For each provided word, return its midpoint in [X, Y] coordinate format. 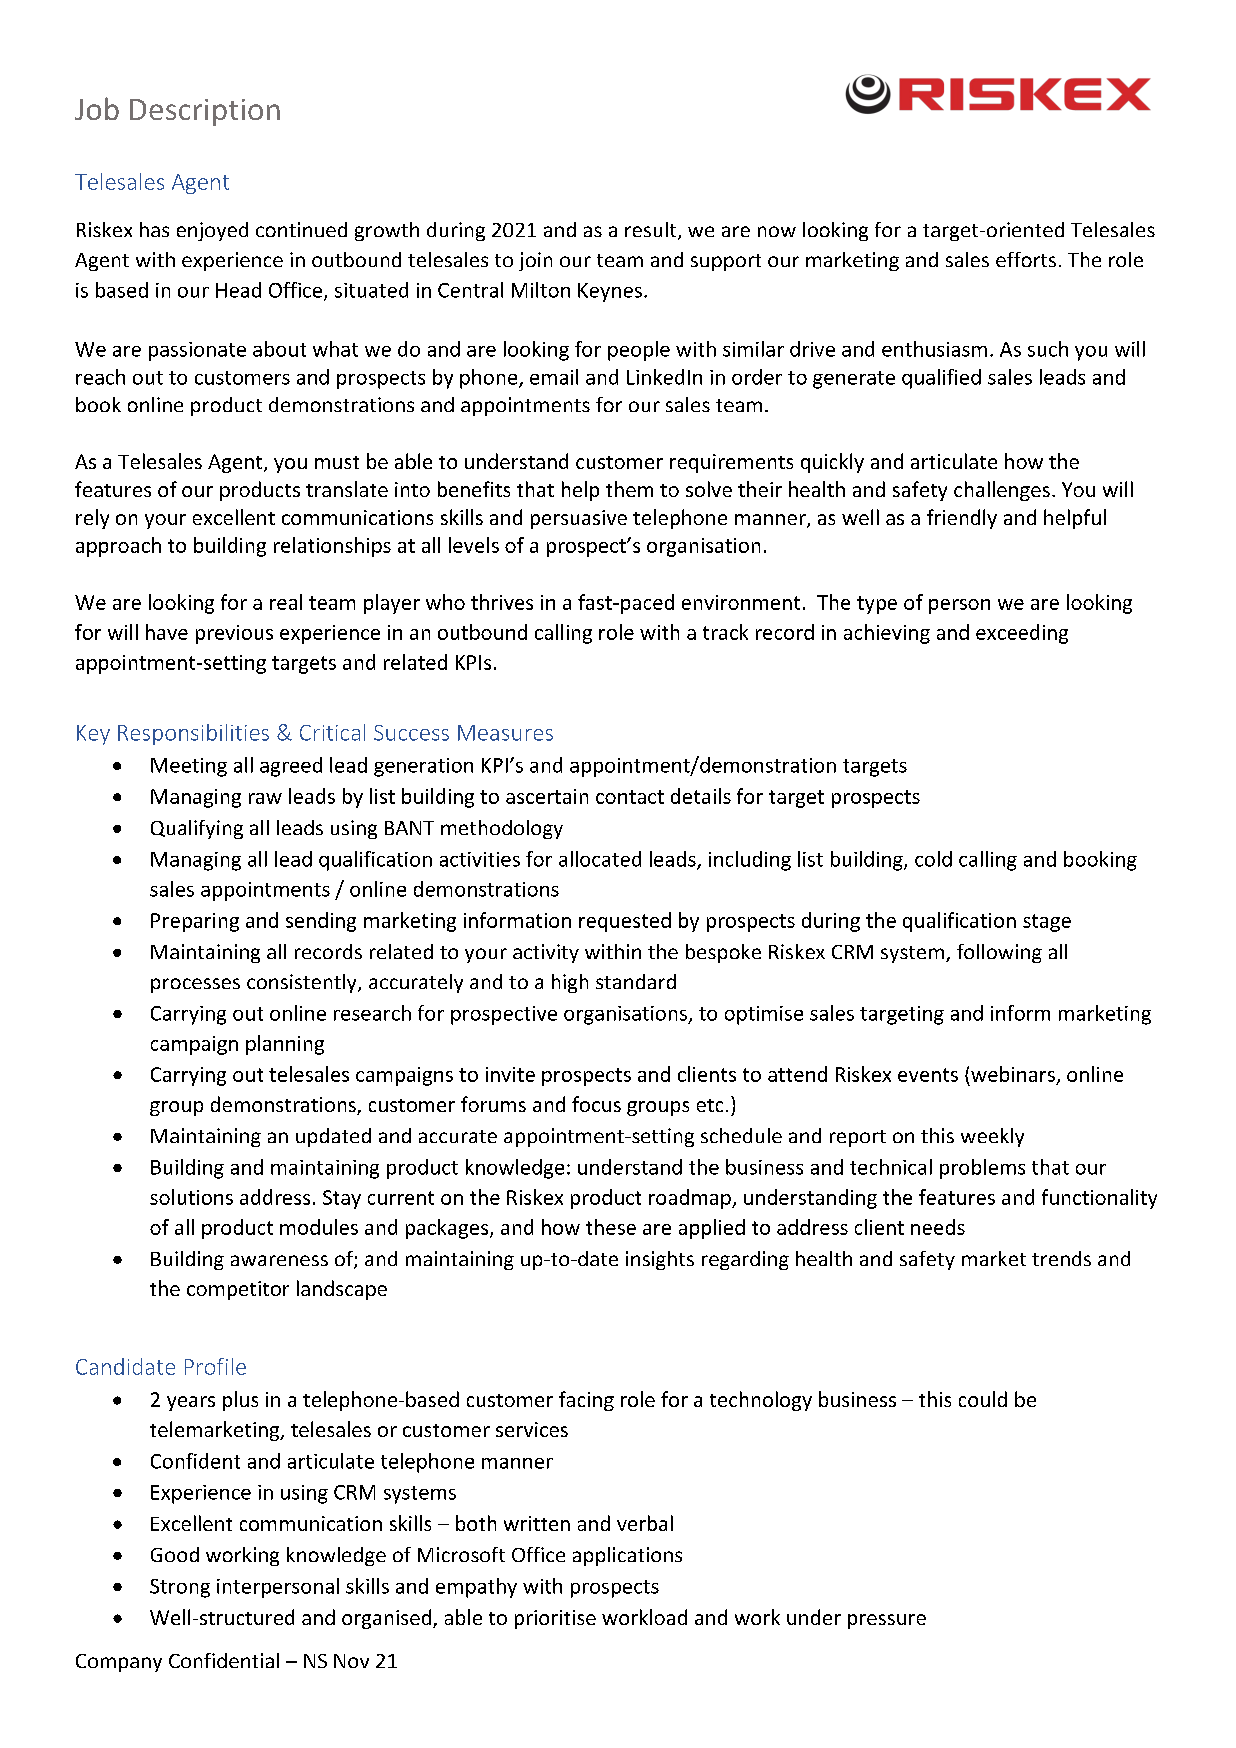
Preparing [195, 922]
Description [205, 112]
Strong [180, 1588]
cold [933, 859]
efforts [1026, 259]
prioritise [555, 1619]
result [652, 231]
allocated [600, 859]
